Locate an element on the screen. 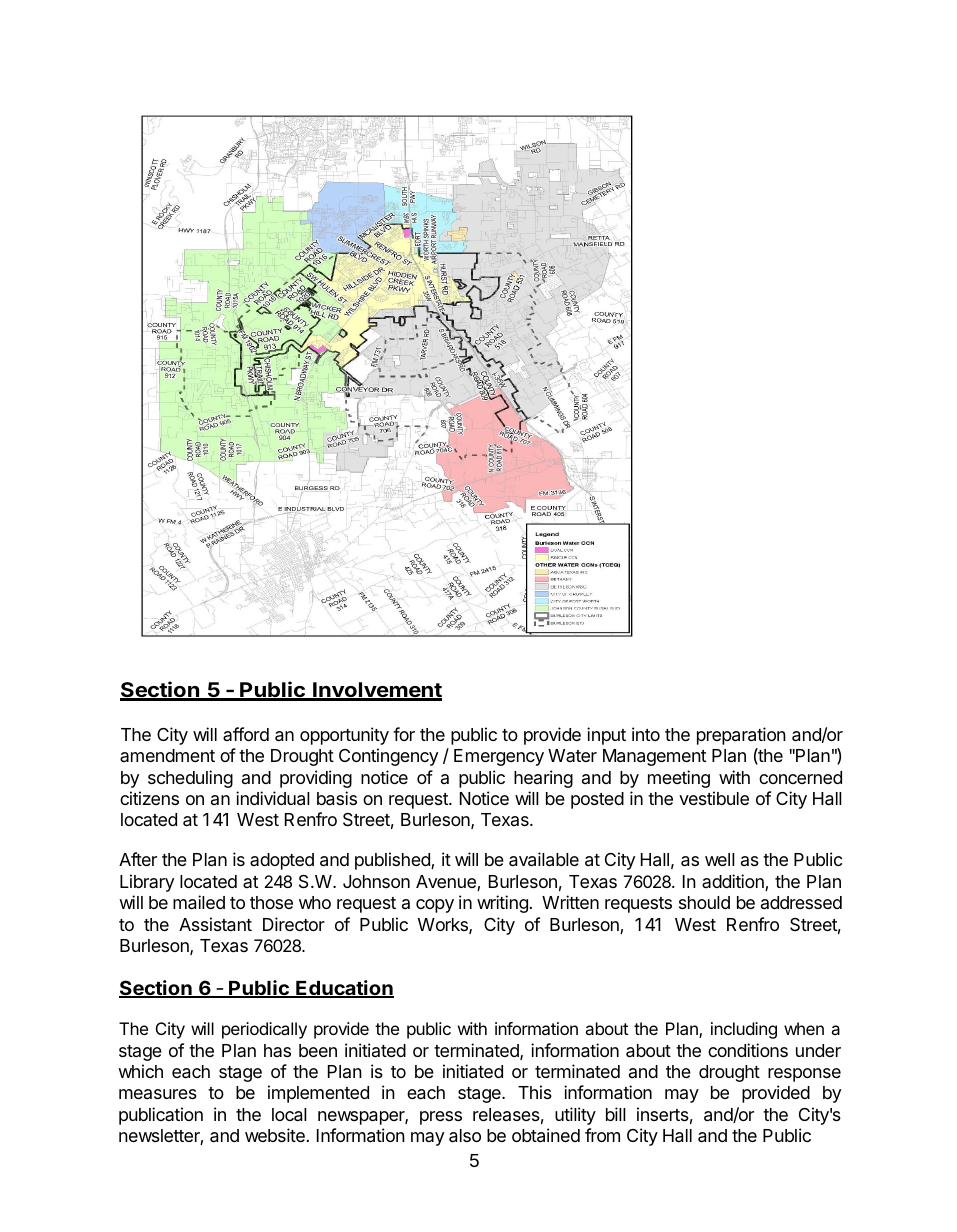 The image size is (957, 1232). afford is located at coordinates (246, 734).
